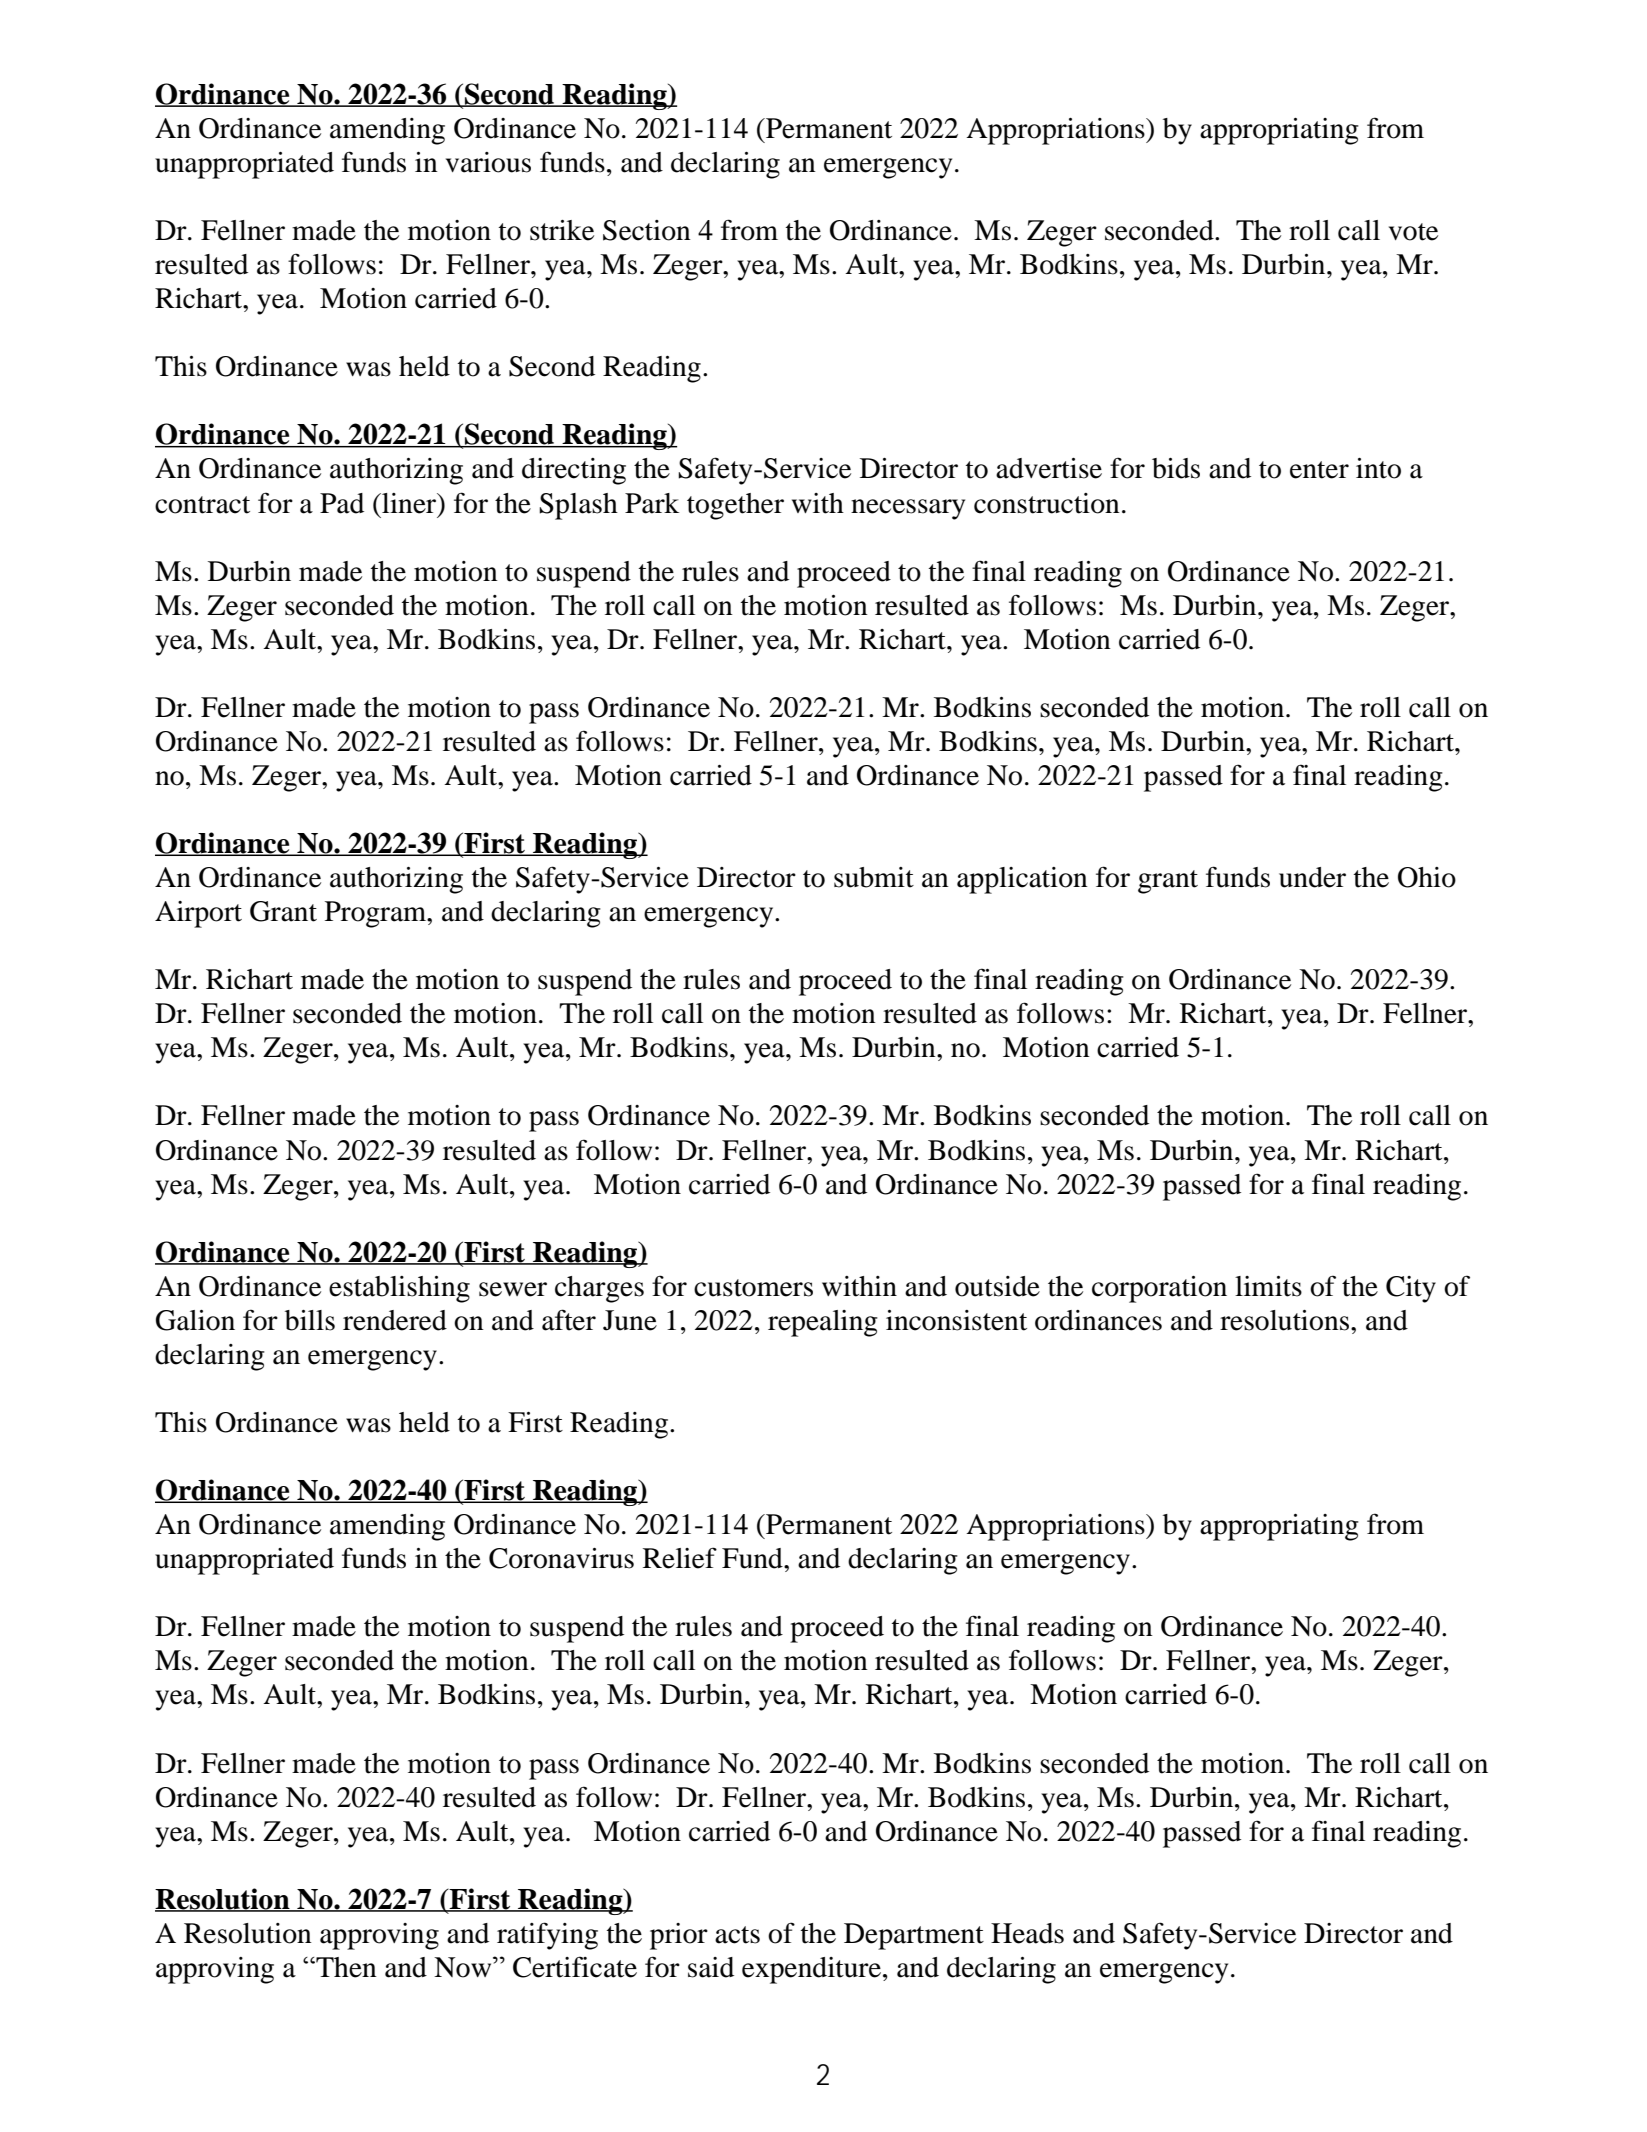  Describe the element at coordinates (345, 1967) in the image. I see `Then` at that location.
